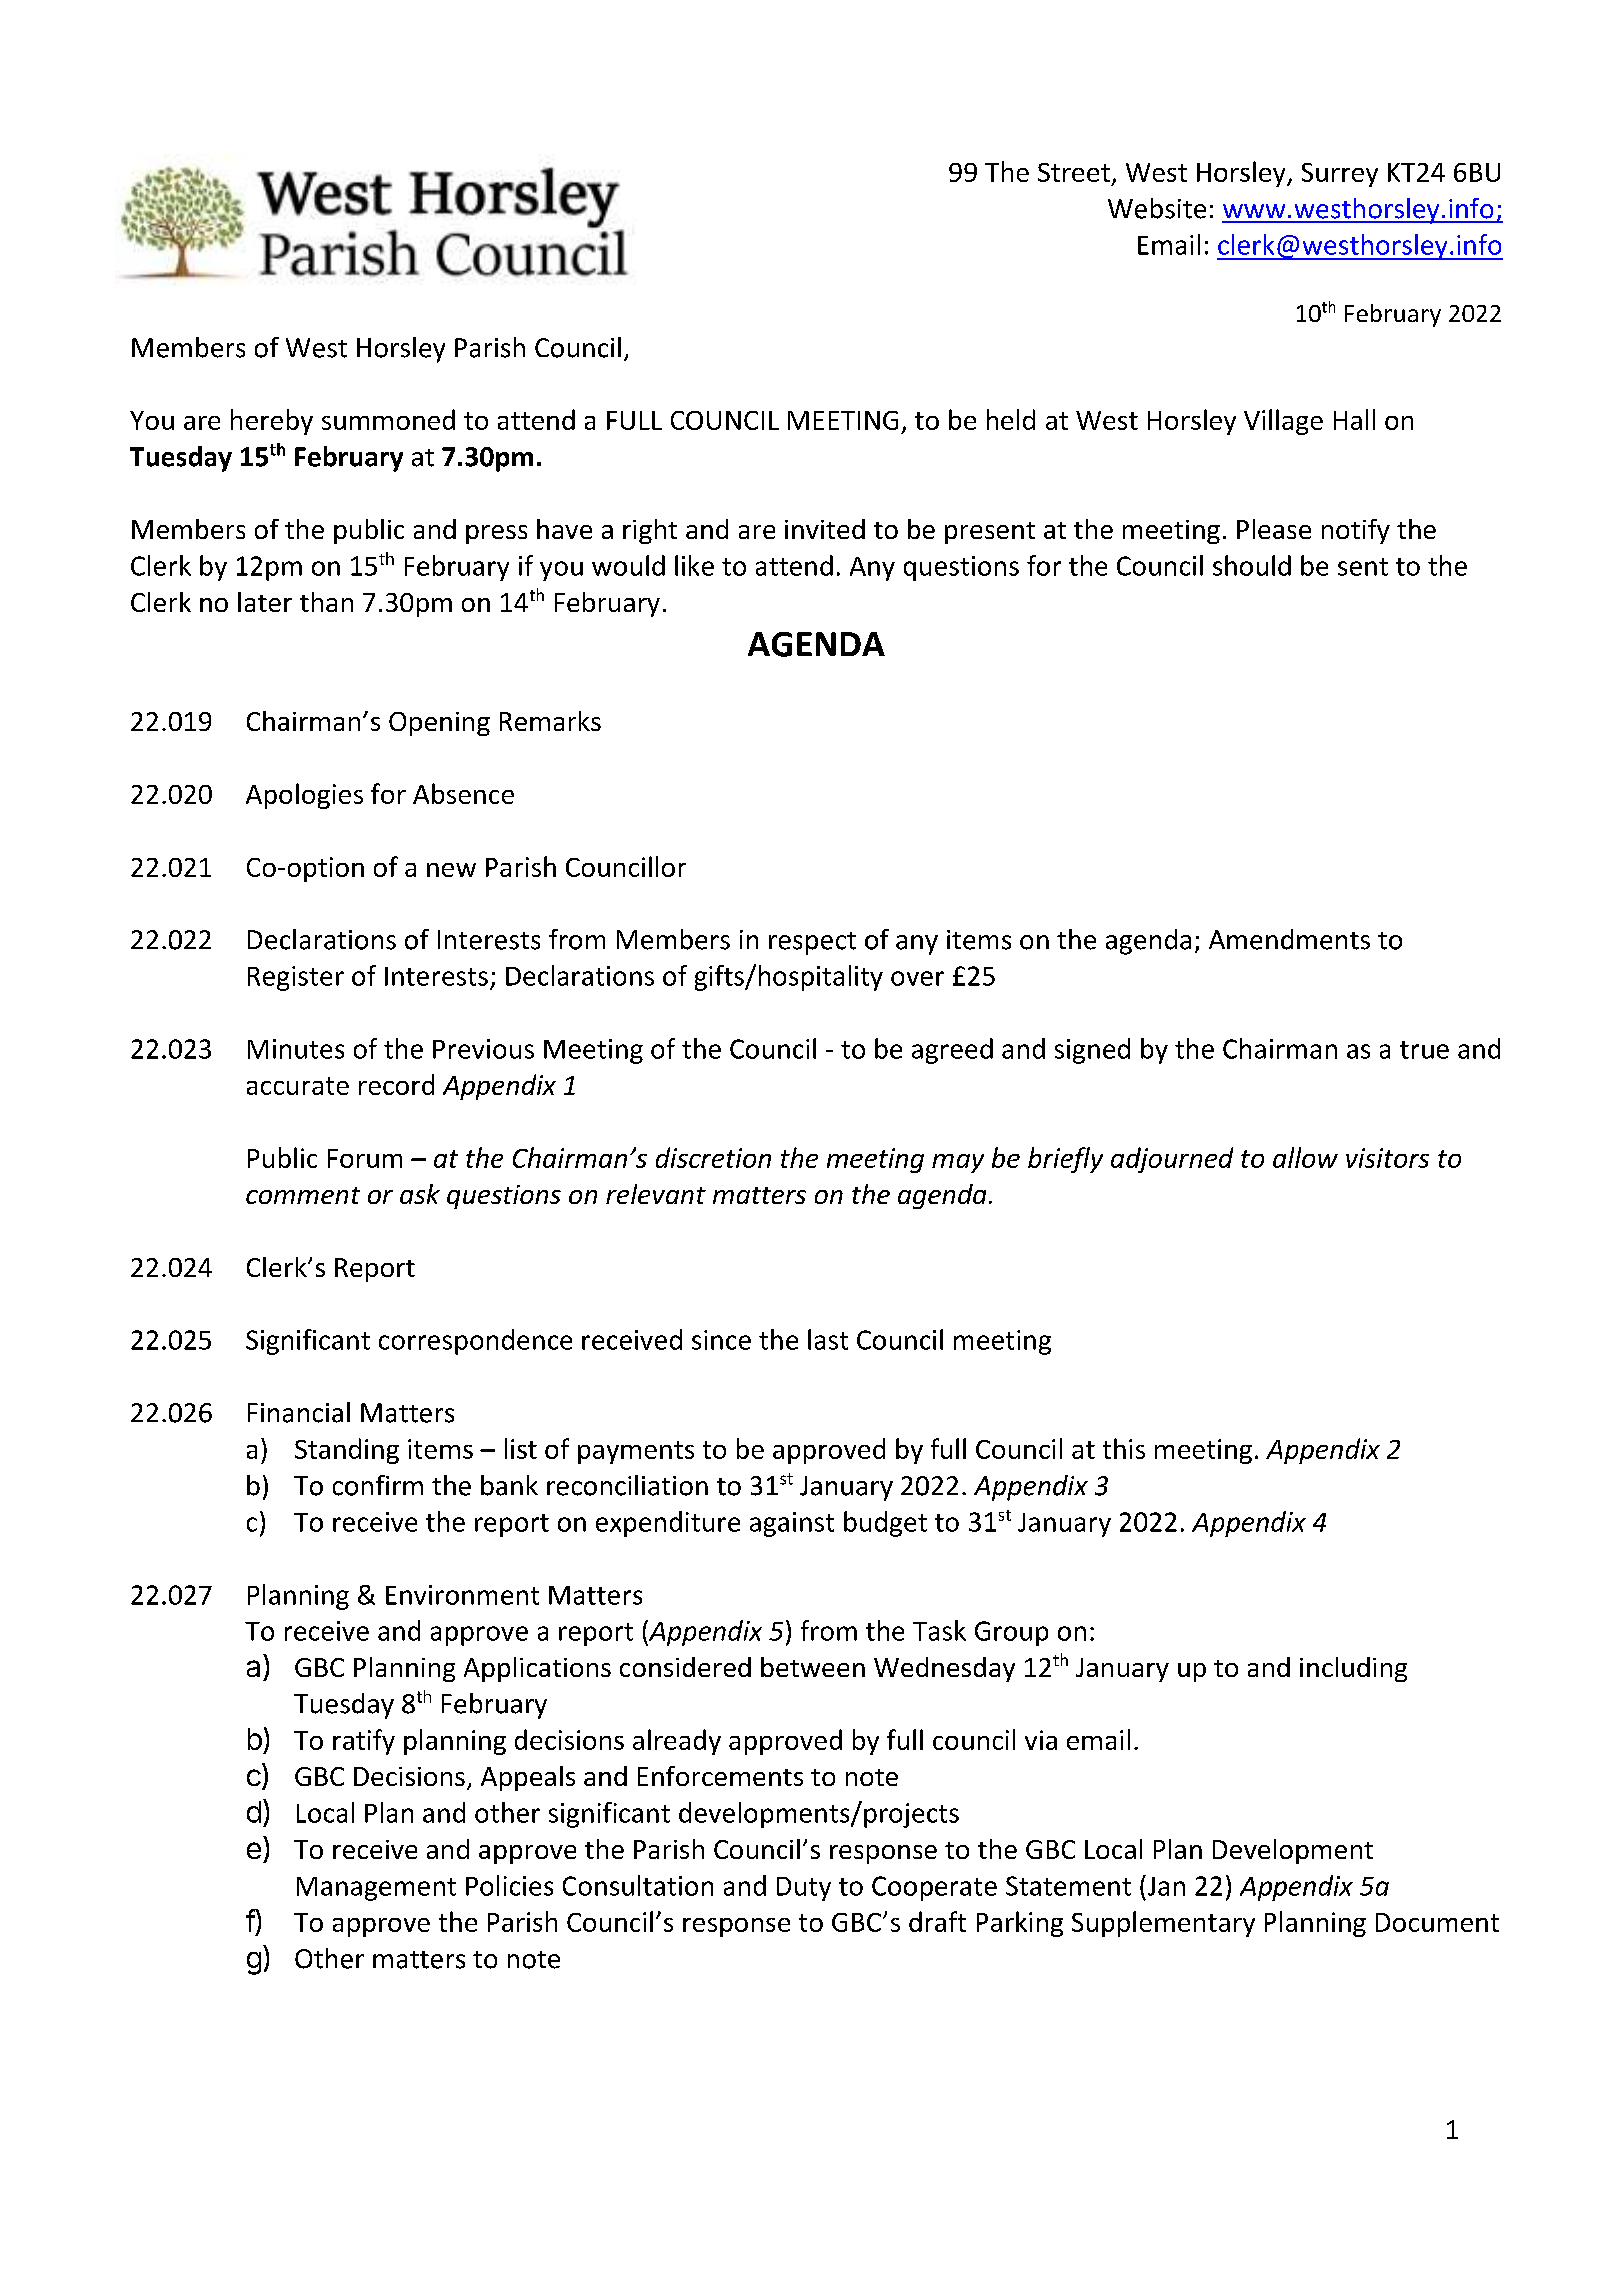  Describe the element at coordinates (1340, 175) in the document. I see `Surrey` at that location.
